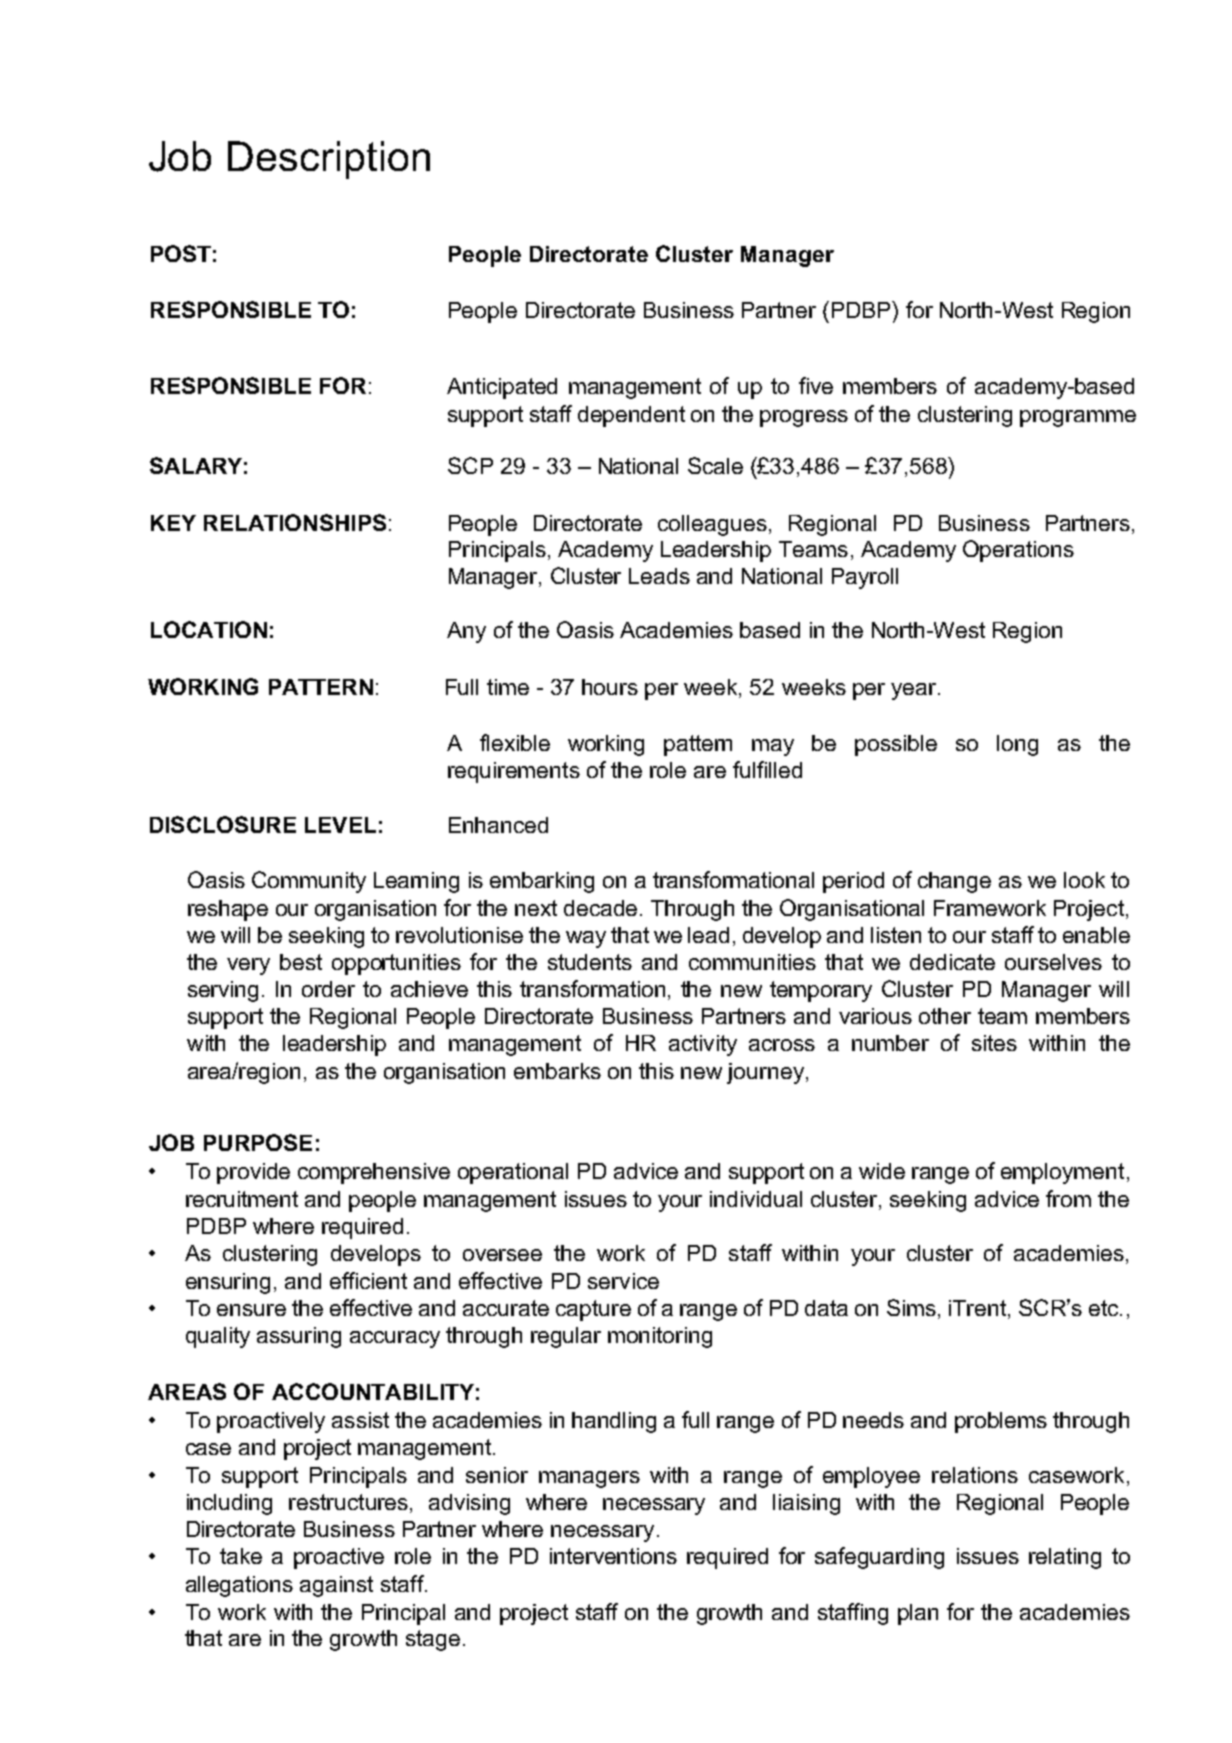 This document has width=1232, height=1743. I want to click on embarks, so click(557, 1071).
